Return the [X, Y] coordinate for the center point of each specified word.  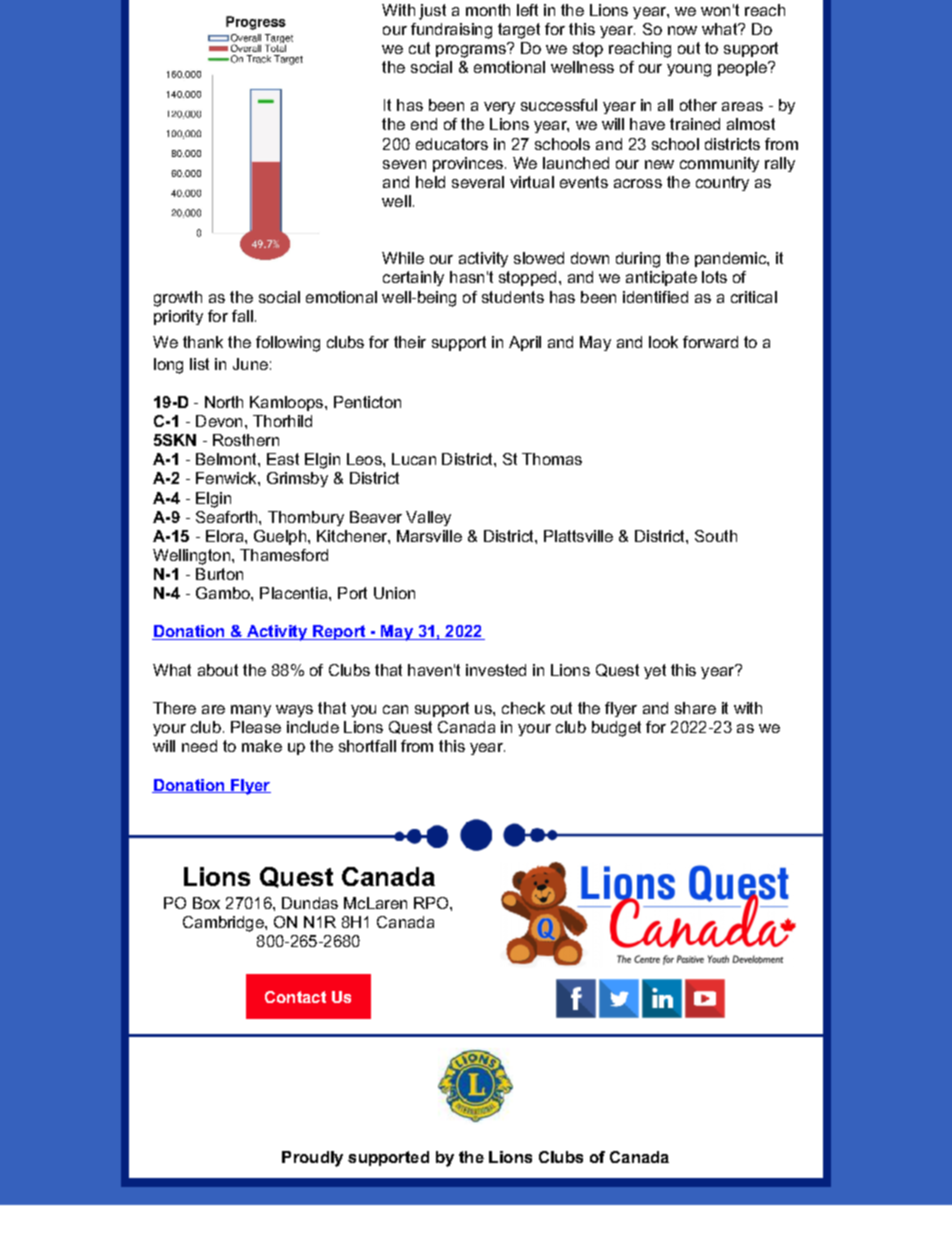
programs [472, 50]
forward [710, 342]
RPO [432, 903]
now [682, 30]
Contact [295, 997]
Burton [219, 574]
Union [394, 593]
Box [206, 903]
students [513, 297]
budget [616, 729]
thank [203, 342]
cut [419, 48]
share [695, 708]
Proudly [312, 1159]
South [716, 536]
